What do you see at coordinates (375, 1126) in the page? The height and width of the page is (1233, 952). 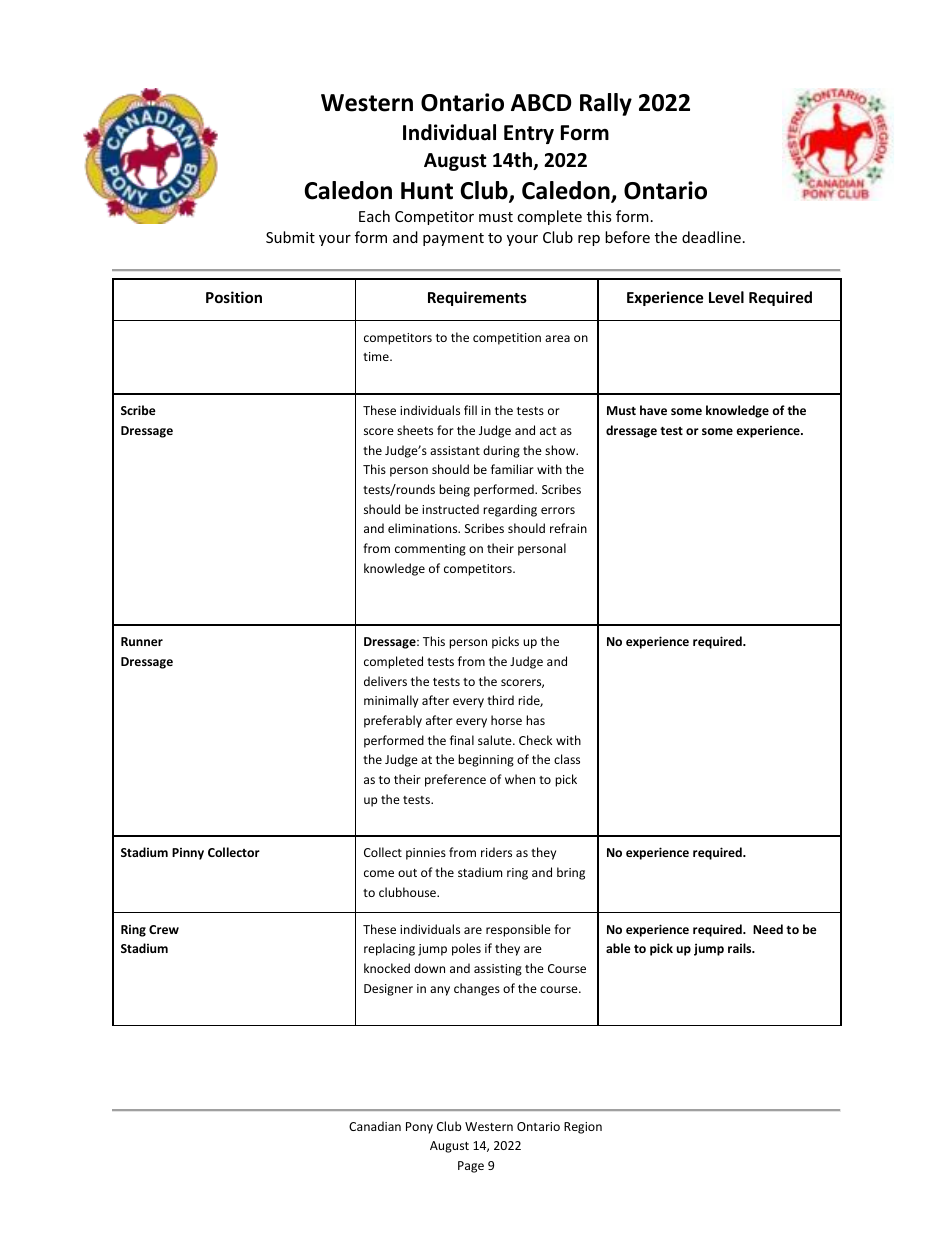 I see `Canadian` at bounding box center [375, 1126].
